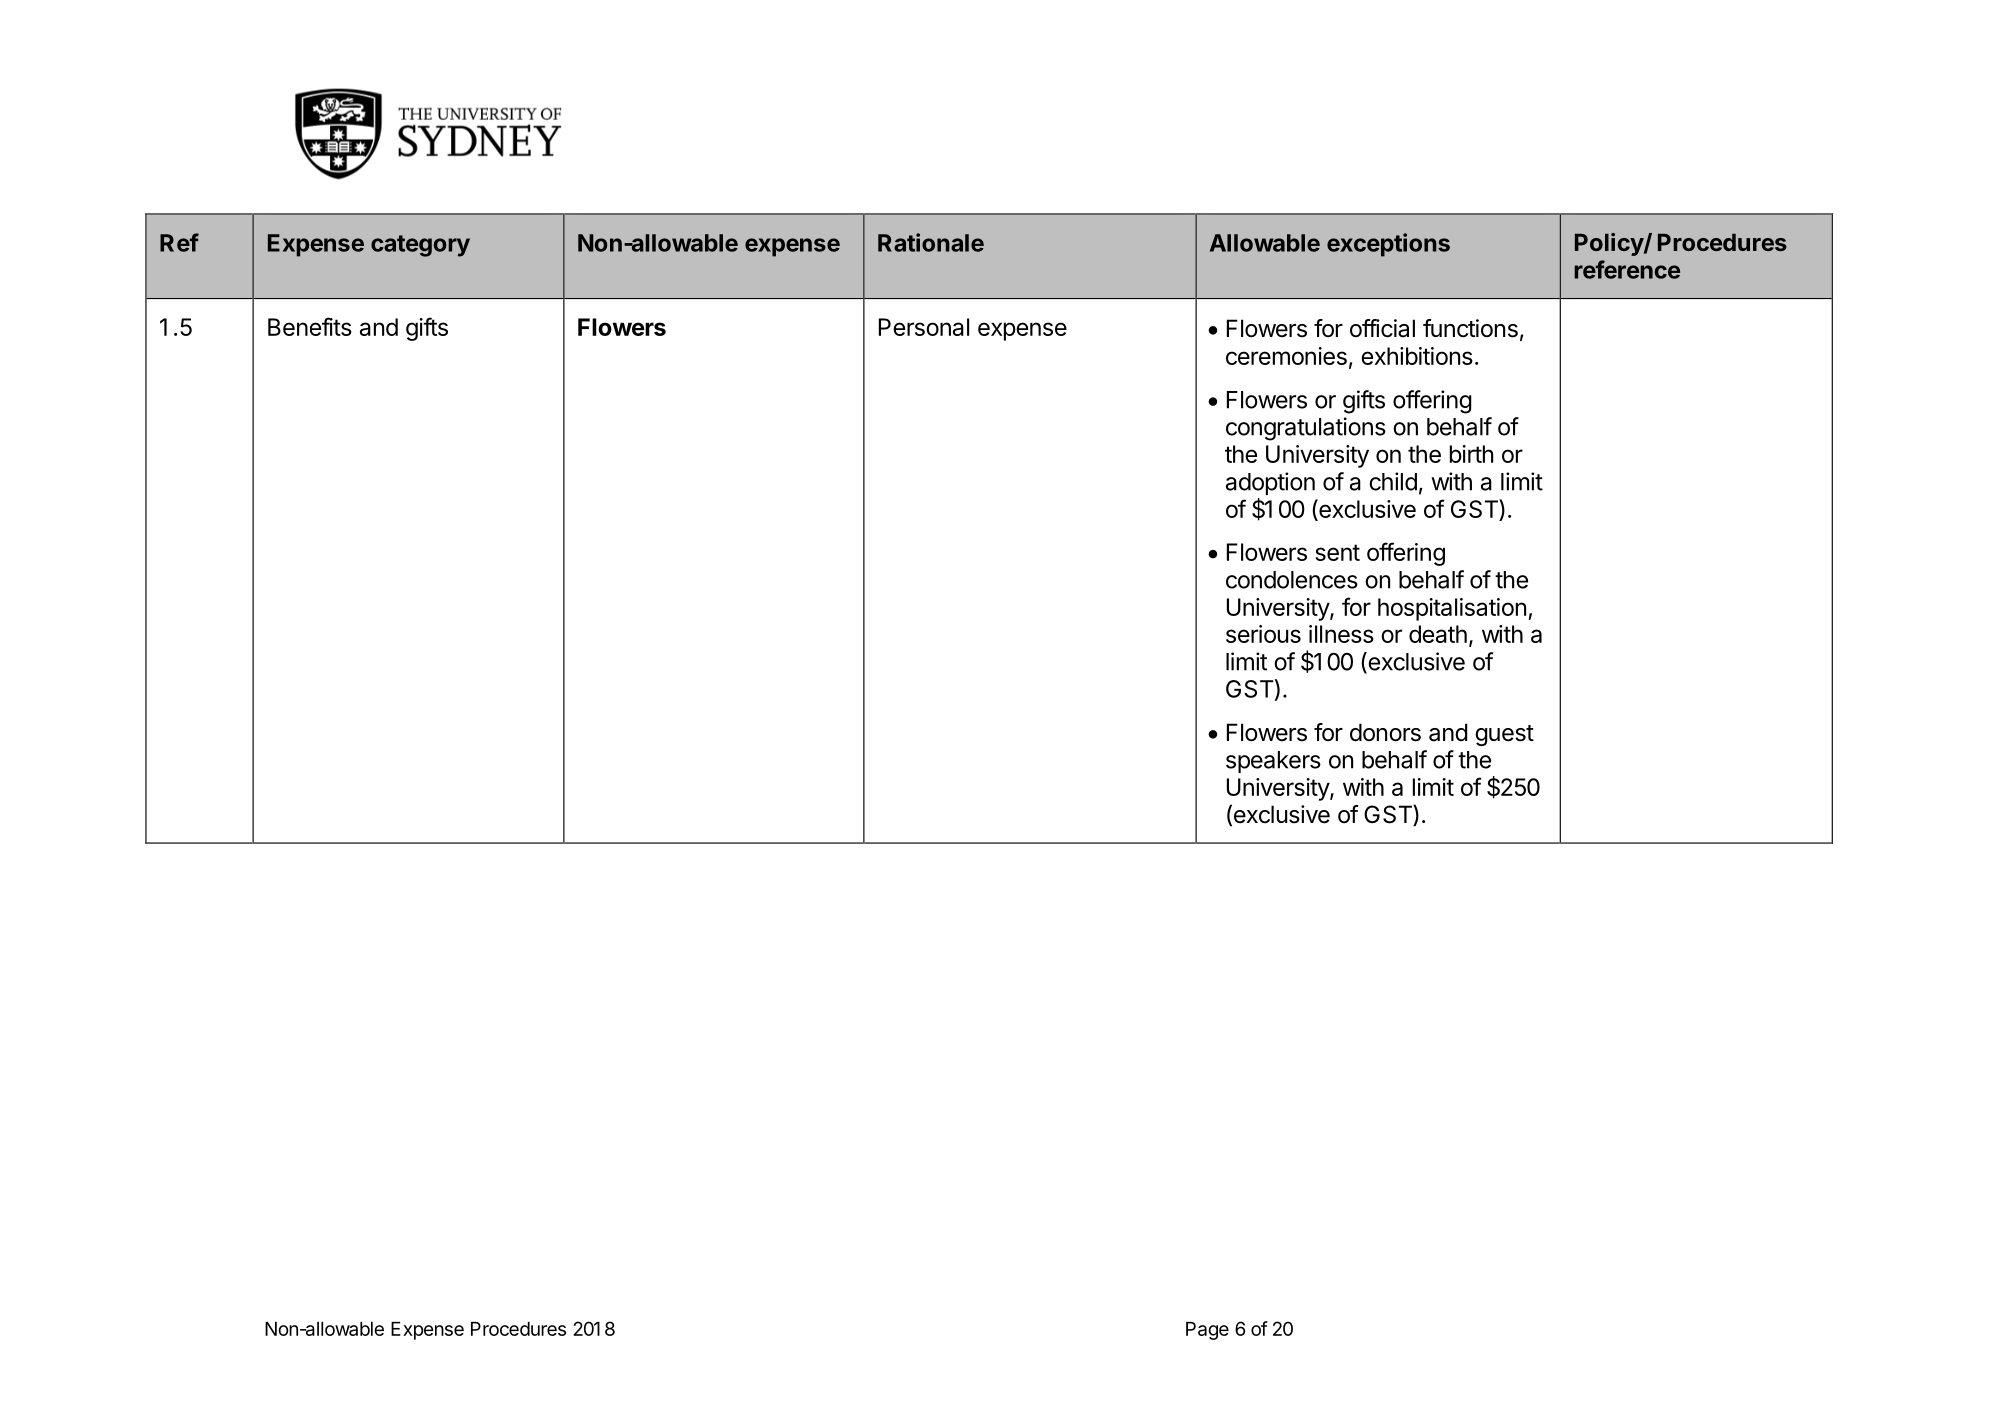 This screenshot has width=2004, height=1417. Describe the element at coordinates (1452, 609) in the screenshot. I see `hospitalisation` at that location.
